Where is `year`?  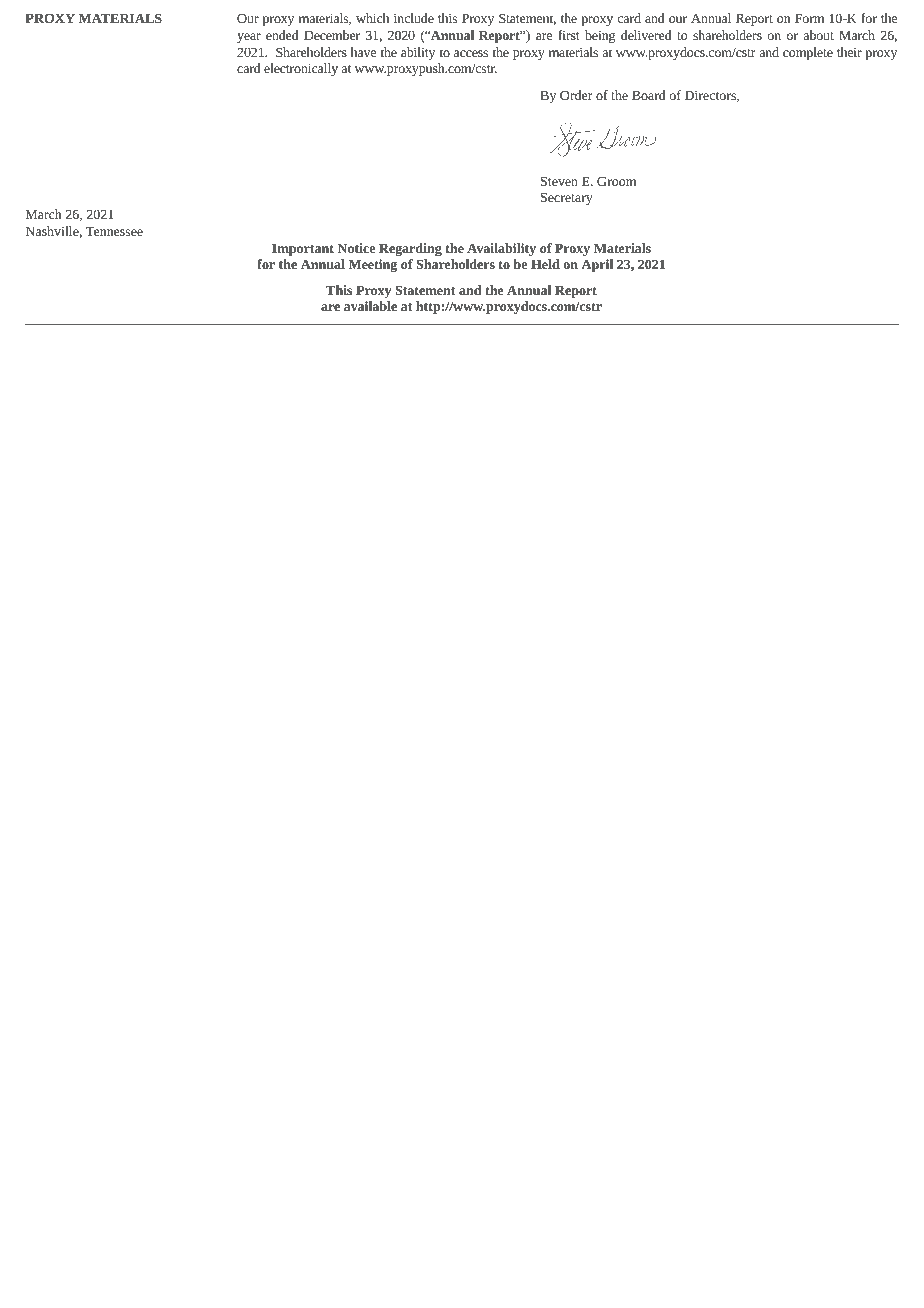 year is located at coordinates (249, 38).
